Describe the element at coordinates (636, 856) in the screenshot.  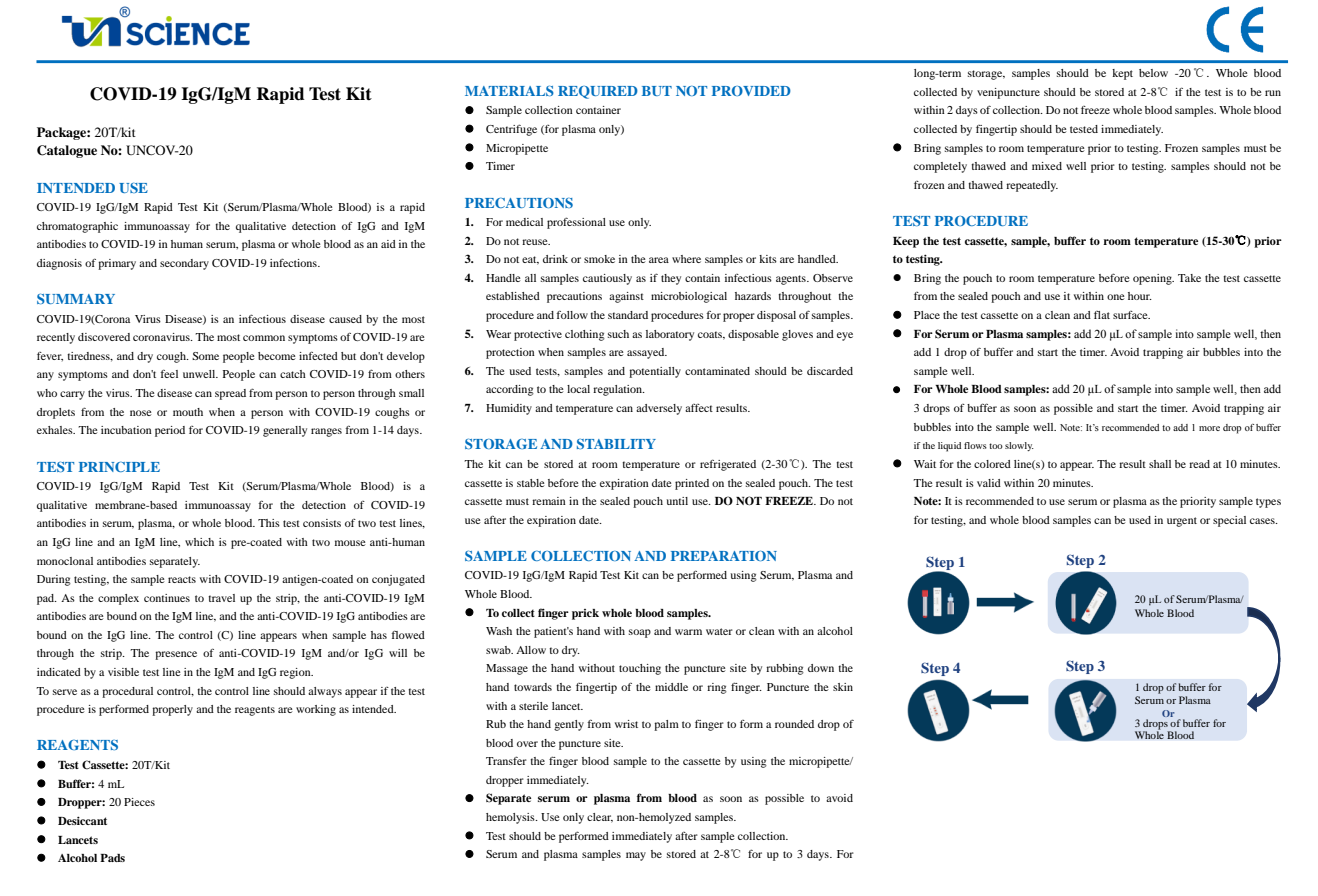
I see `may` at that location.
